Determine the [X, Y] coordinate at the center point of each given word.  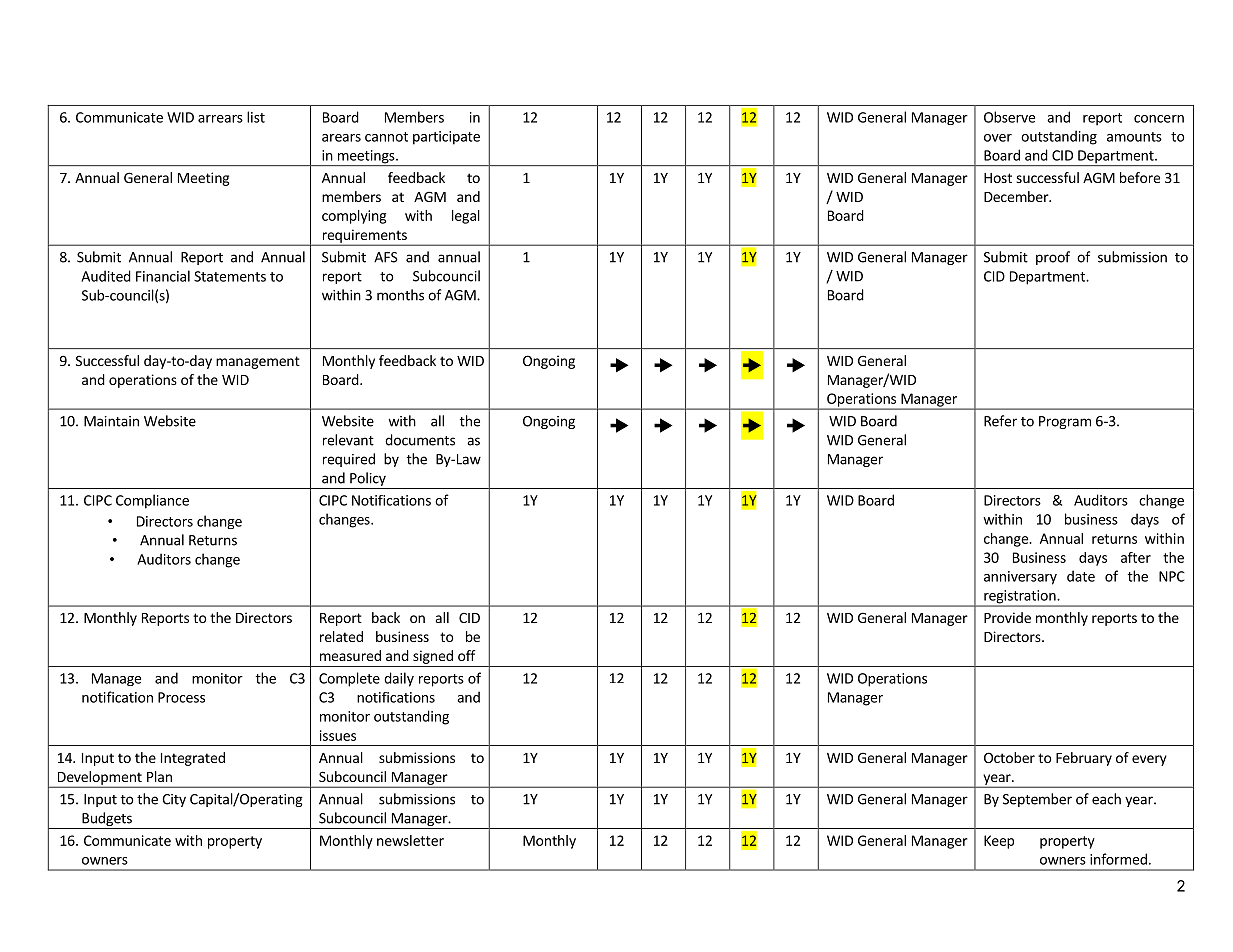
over [998, 138]
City [174, 800]
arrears [220, 119]
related [341, 636]
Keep [999, 842]
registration [1020, 598]
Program [1065, 422]
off [466, 655]
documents [420, 440]
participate [446, 138]
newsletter [410, 840]
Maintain [111, 421]
